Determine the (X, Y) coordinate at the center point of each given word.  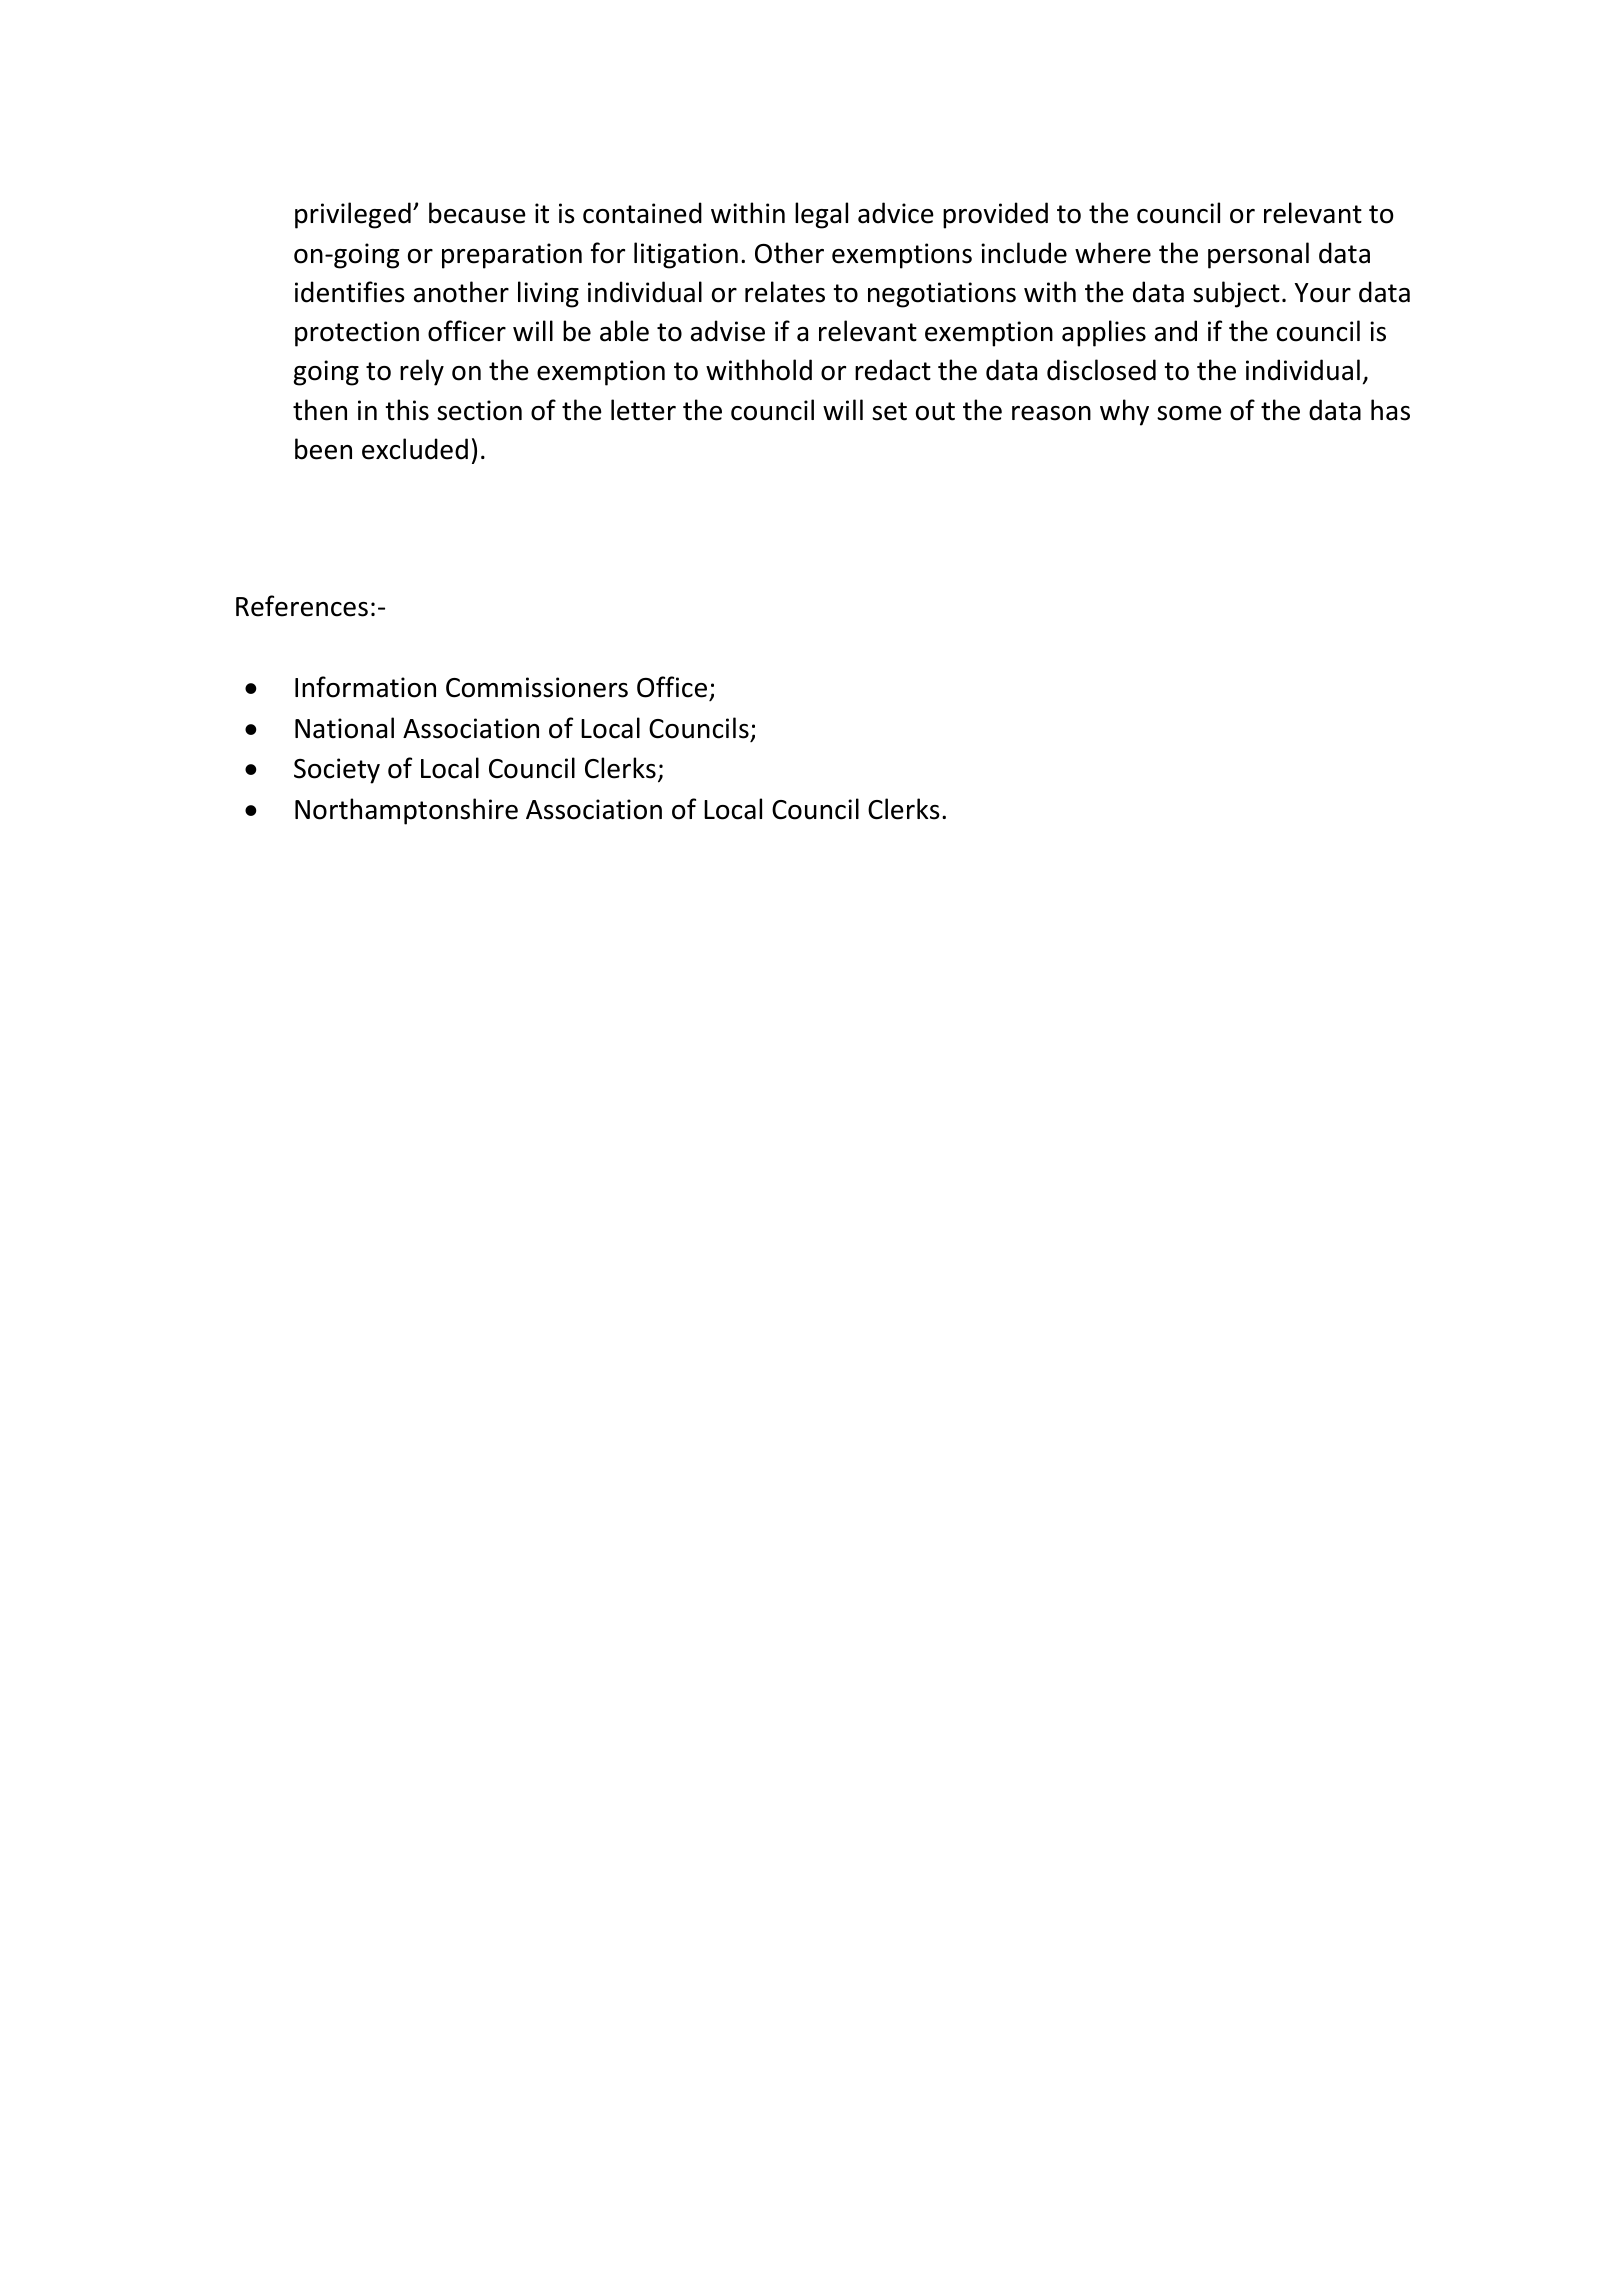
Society (337, 771)
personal (1258, 255)
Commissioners (537, 687)
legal (821, 215)
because (477, 213)
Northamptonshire (406, 811)
